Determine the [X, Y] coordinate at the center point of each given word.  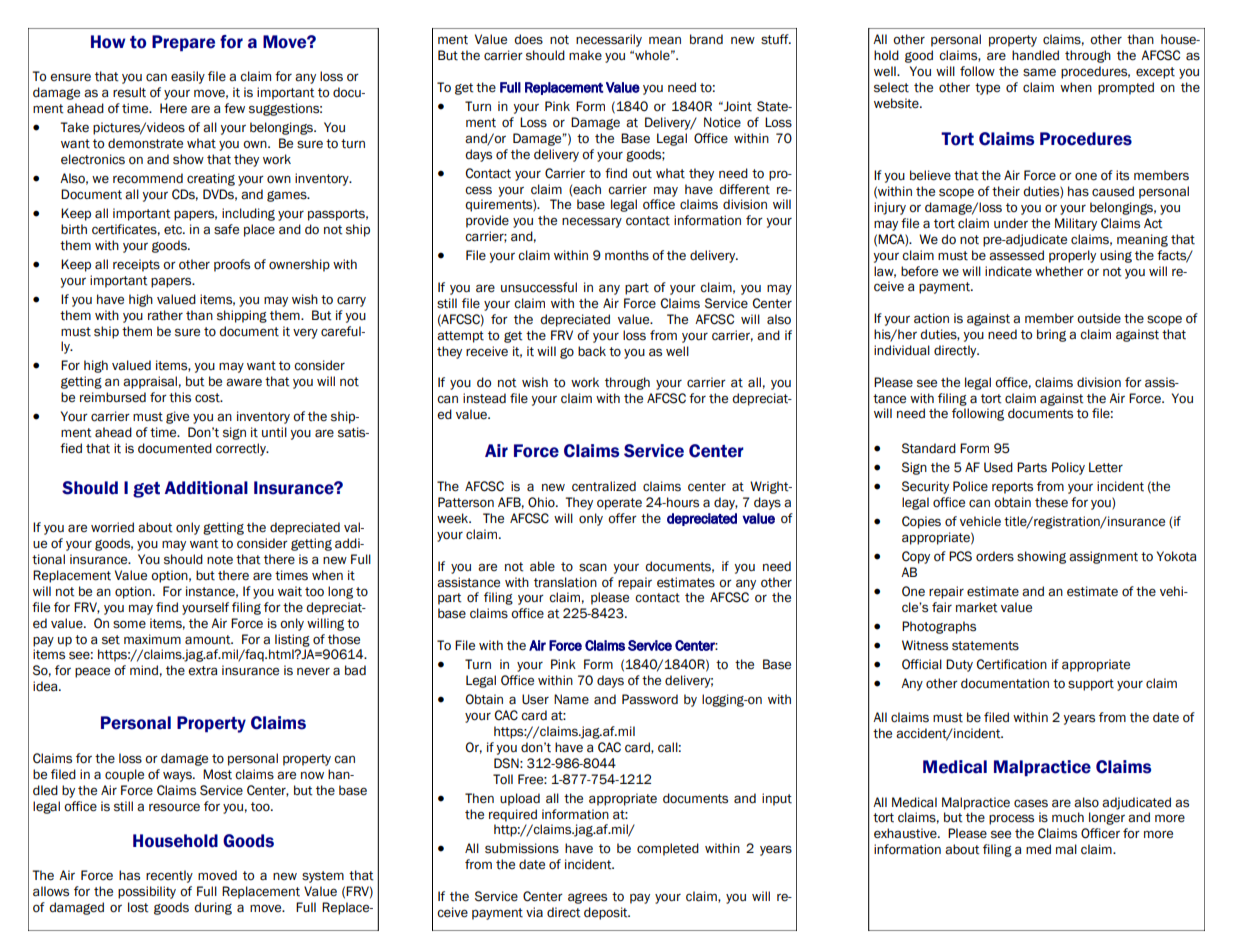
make [585, 55]
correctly [242, 449]
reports [1012, 488]
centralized [604, 486]
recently [169, 876]
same [1039, 72]
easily [188, 77]
